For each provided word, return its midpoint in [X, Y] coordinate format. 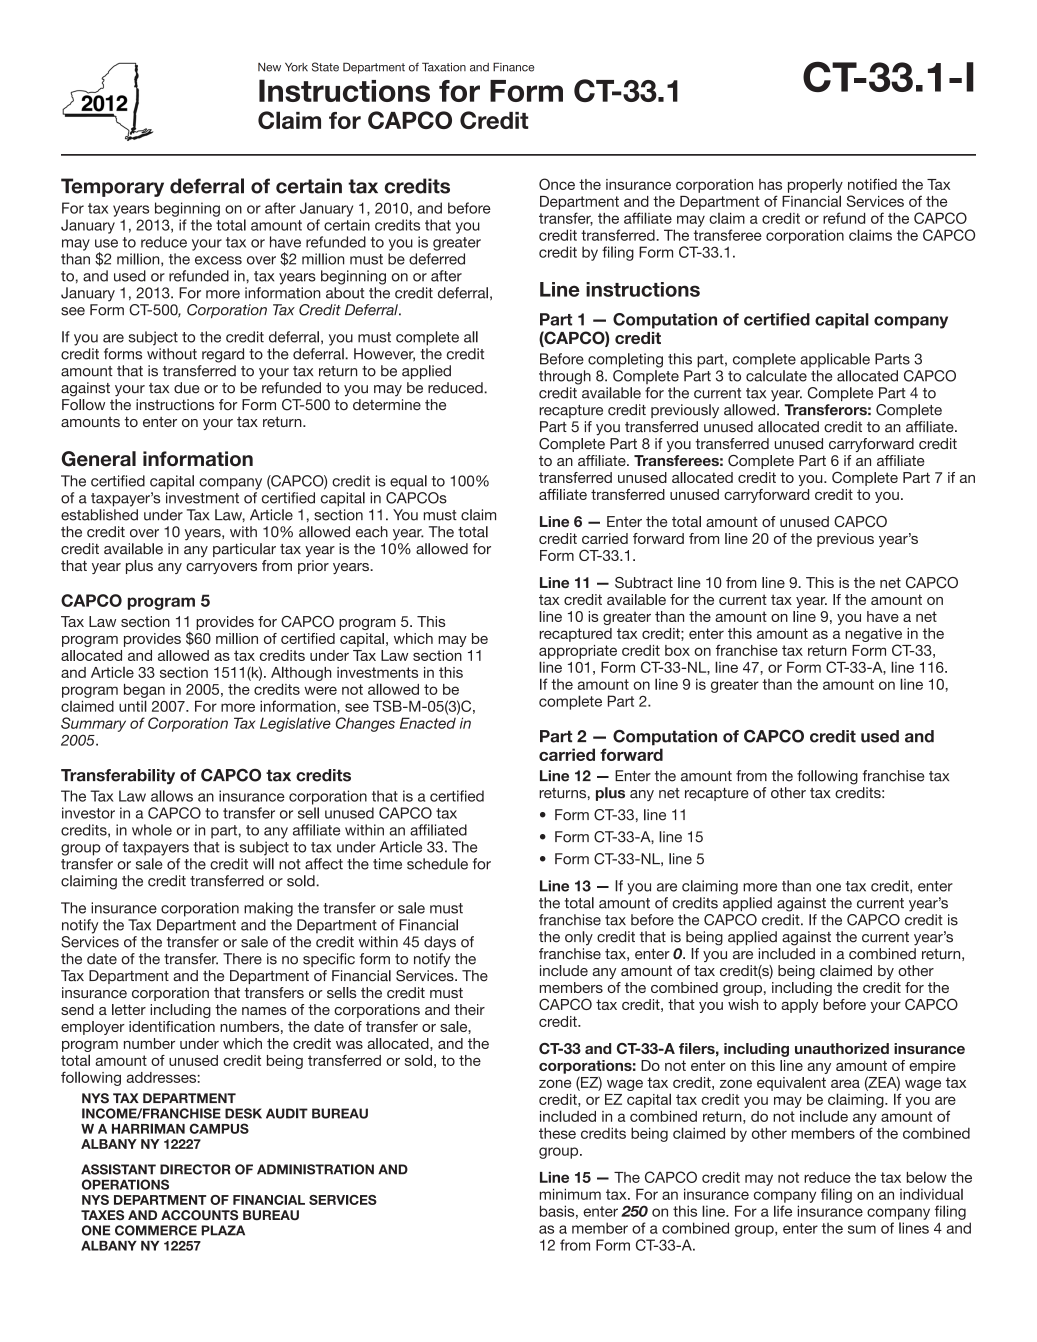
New [269, 67]
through [565, 377]
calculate [776, 376]
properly [815, 185]
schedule [437, 864]
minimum [570, 1194]
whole [152, 830]
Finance [513, 67]
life [783, 1211]
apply [799, 1006]
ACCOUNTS [199, 1215]
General [98, 459]
